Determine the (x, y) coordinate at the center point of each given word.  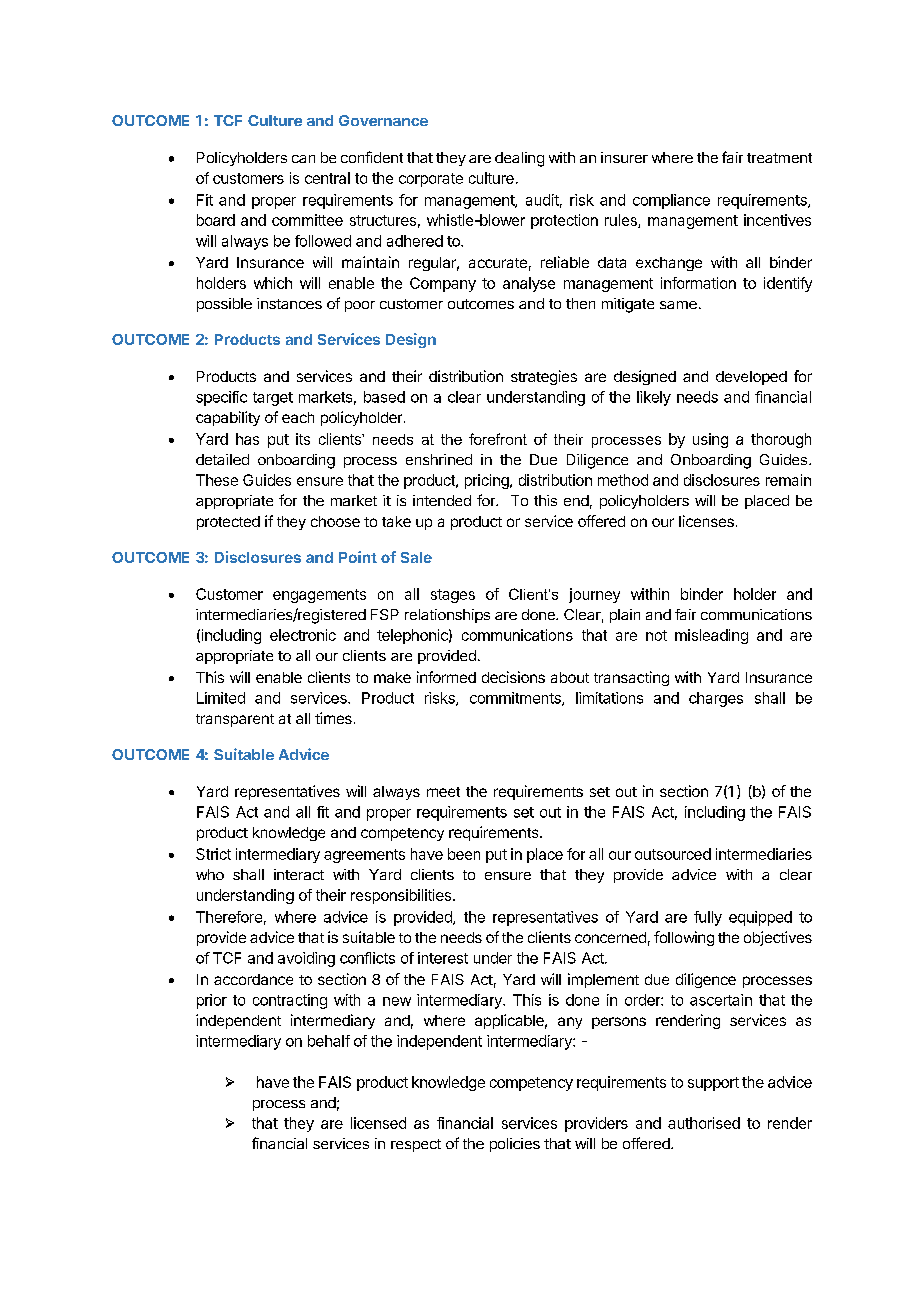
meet (443, 792)
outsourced (673, 854)
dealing (519, 159)
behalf (329, 1041)
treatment (779, 158)
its (303, 439)
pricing (488, 481)
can (303, 159)
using (710, 440)
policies (515, 1145)
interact (299, 874)
